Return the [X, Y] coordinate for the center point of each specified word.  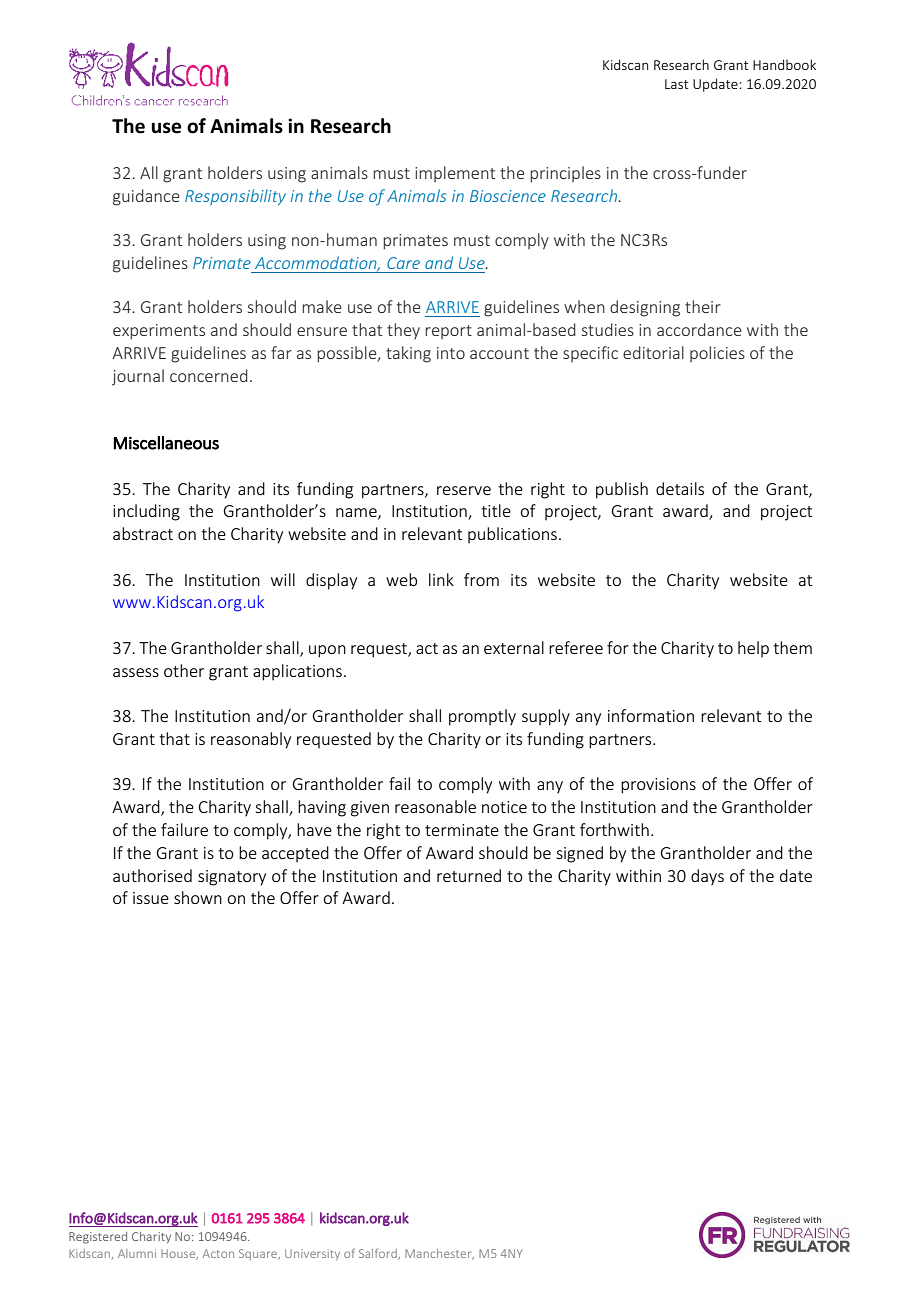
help [753, 649]
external [514, 647]
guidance [146, 197]
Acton [218, 1253]
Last [676, 84]
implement [455, 174]
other [184, 670]
